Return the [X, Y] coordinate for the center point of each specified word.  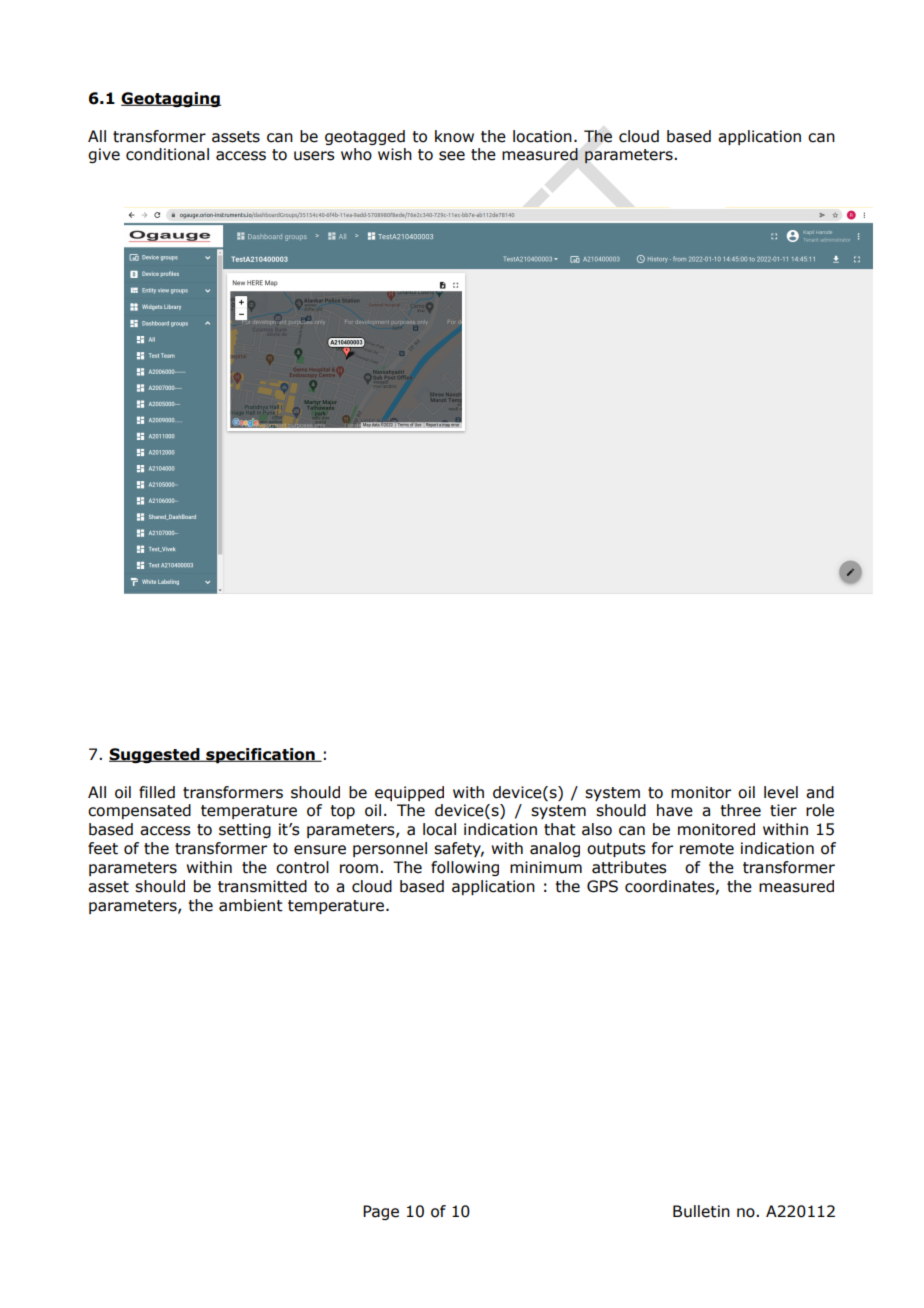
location [542, 136]
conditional [167, 154]
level [781, 792]
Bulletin [701, 1211]
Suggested [155, 755]
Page [381, 1212]
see [452, 156]
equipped [409, 793]
